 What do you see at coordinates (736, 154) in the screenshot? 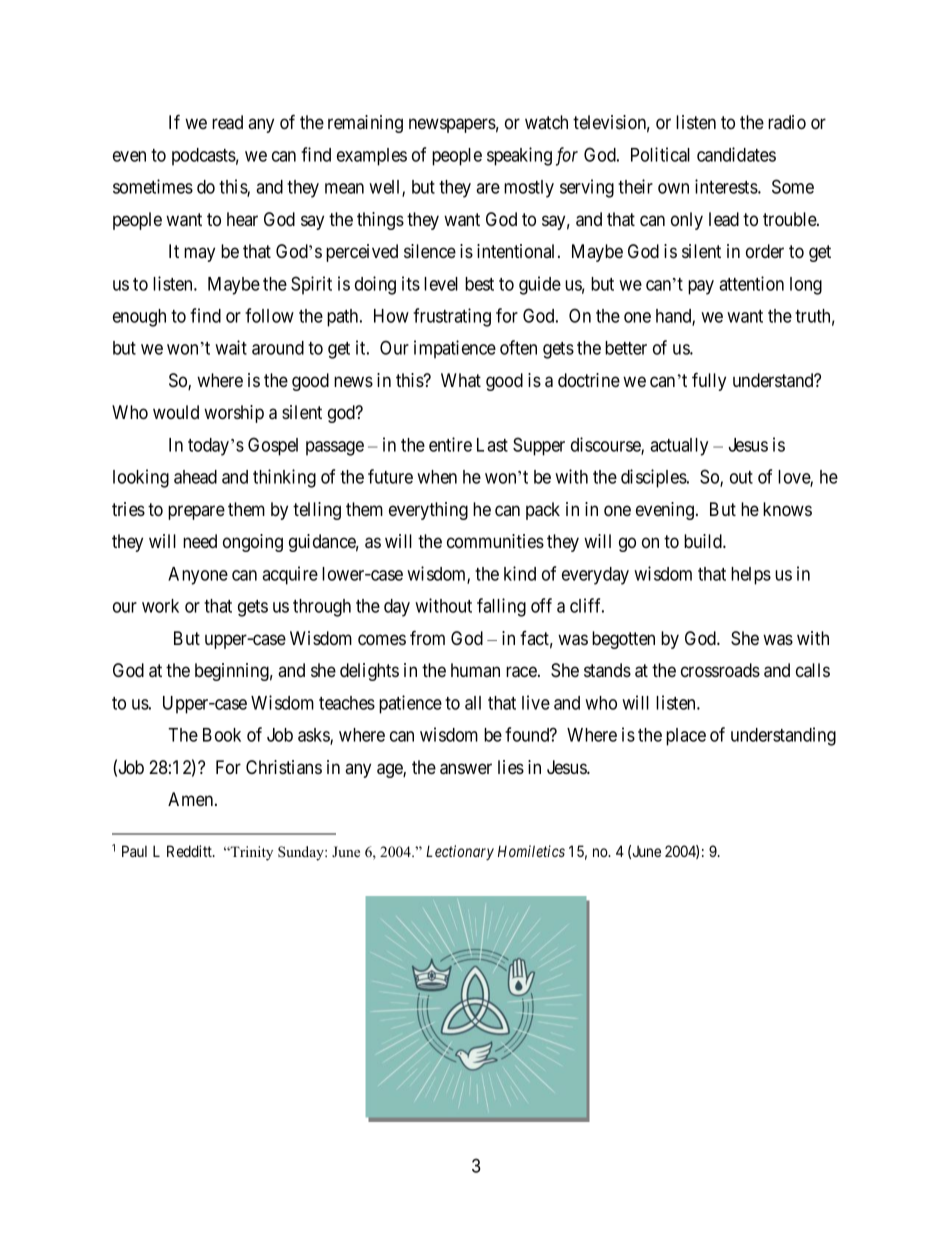
I see `candidates` at bounding box center [736, 154].
